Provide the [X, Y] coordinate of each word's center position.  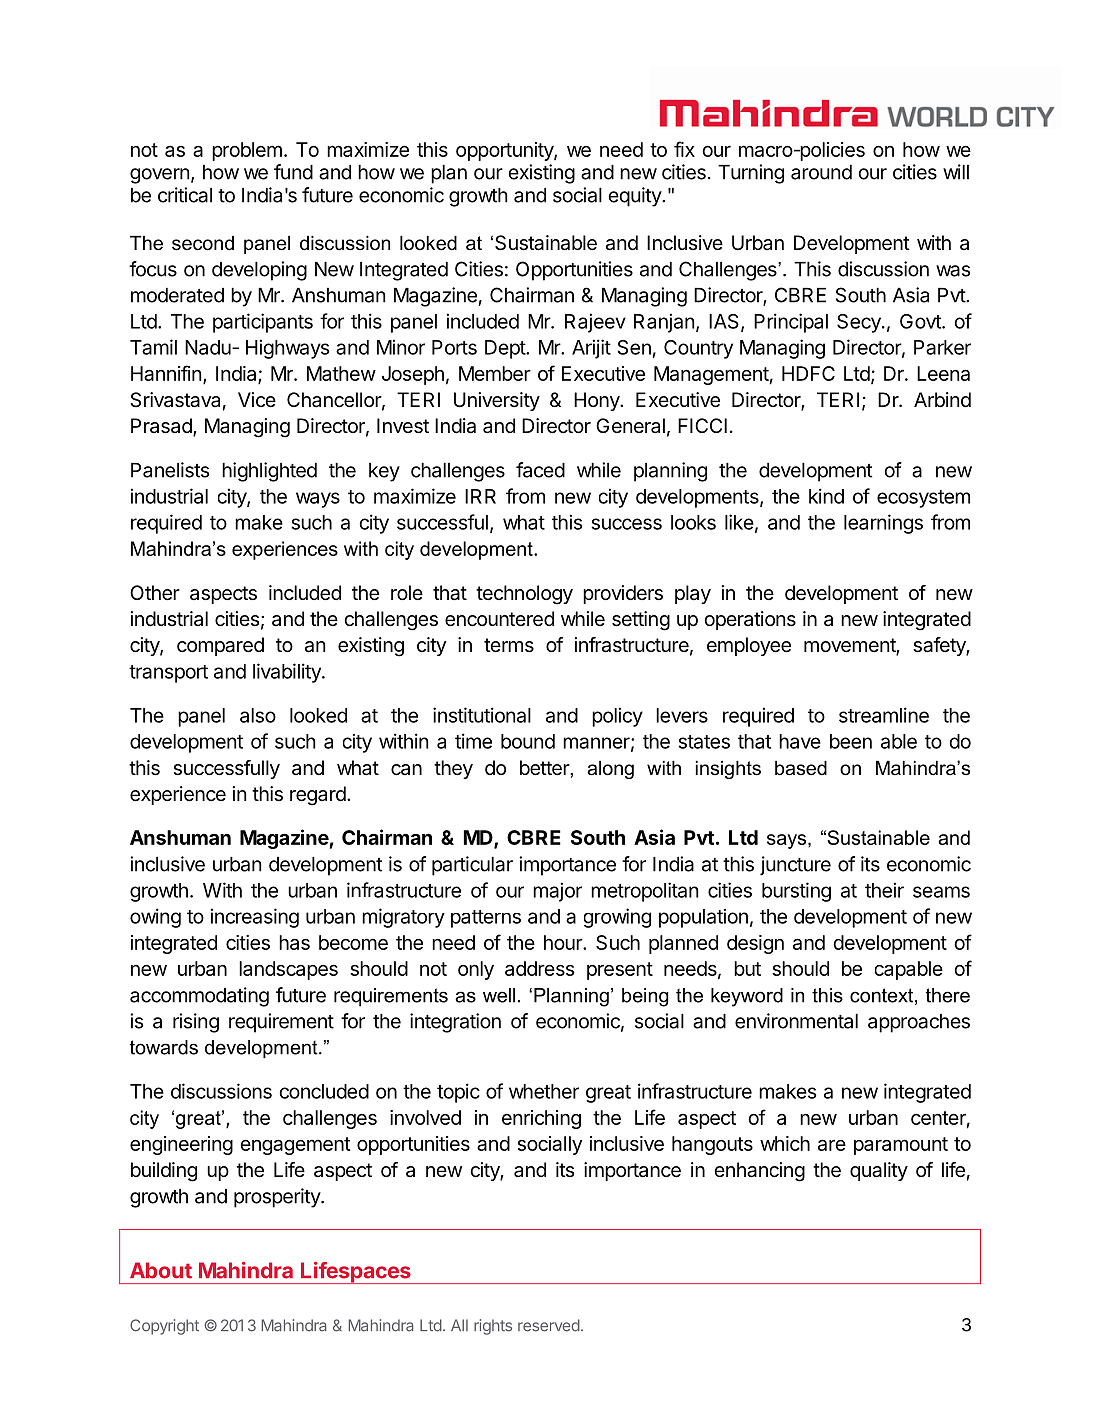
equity [636, 197]
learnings [883, 524]
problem [247, 151]
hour [564, 942]
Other [155, 593]
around [821, 172]
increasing [255, 918]
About [161, 1270]
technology [524, 595]
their [884, 890]
